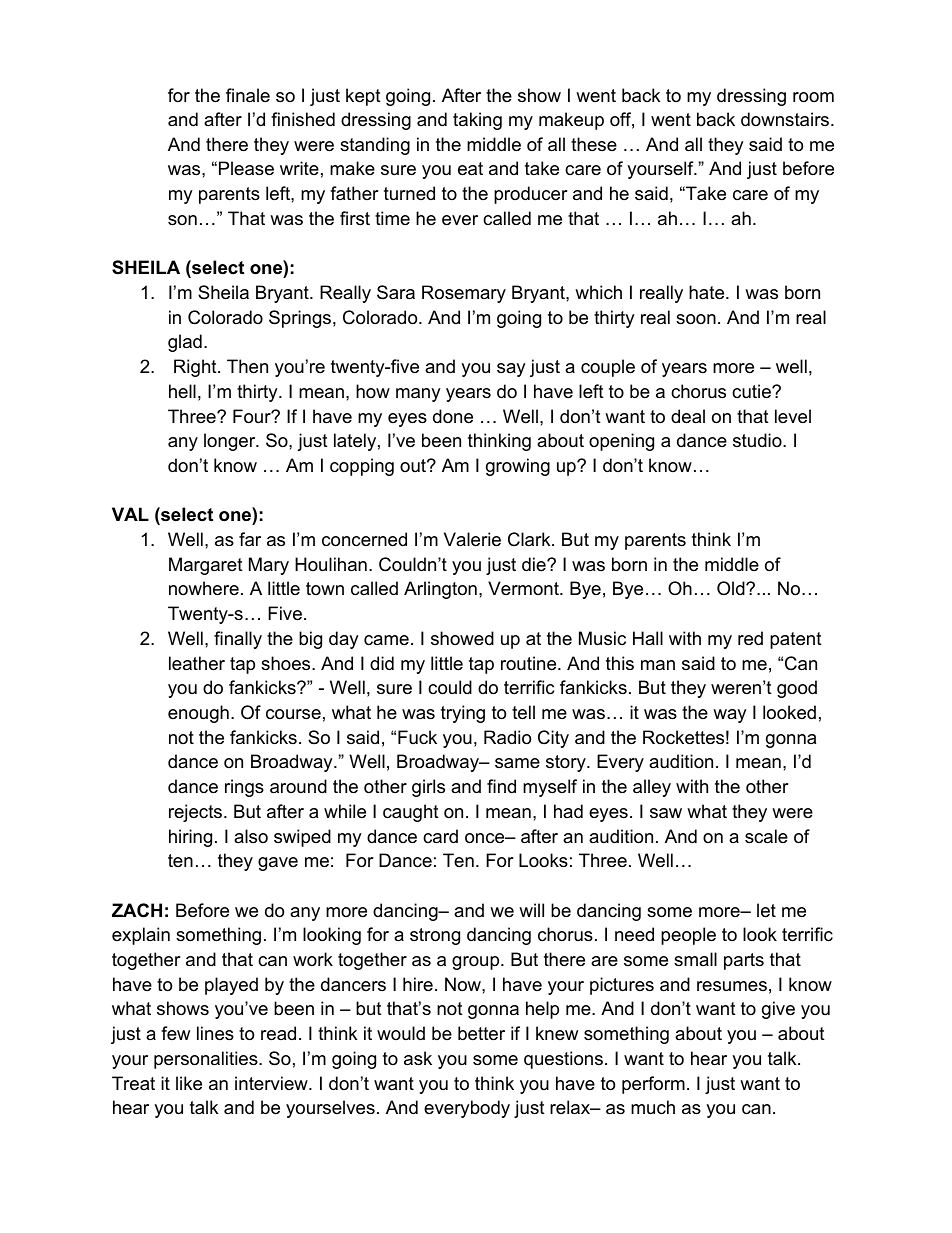 Image resolution: width=952 pixels, height=1233 pixels. I want to click on will, so click(531, 910).
